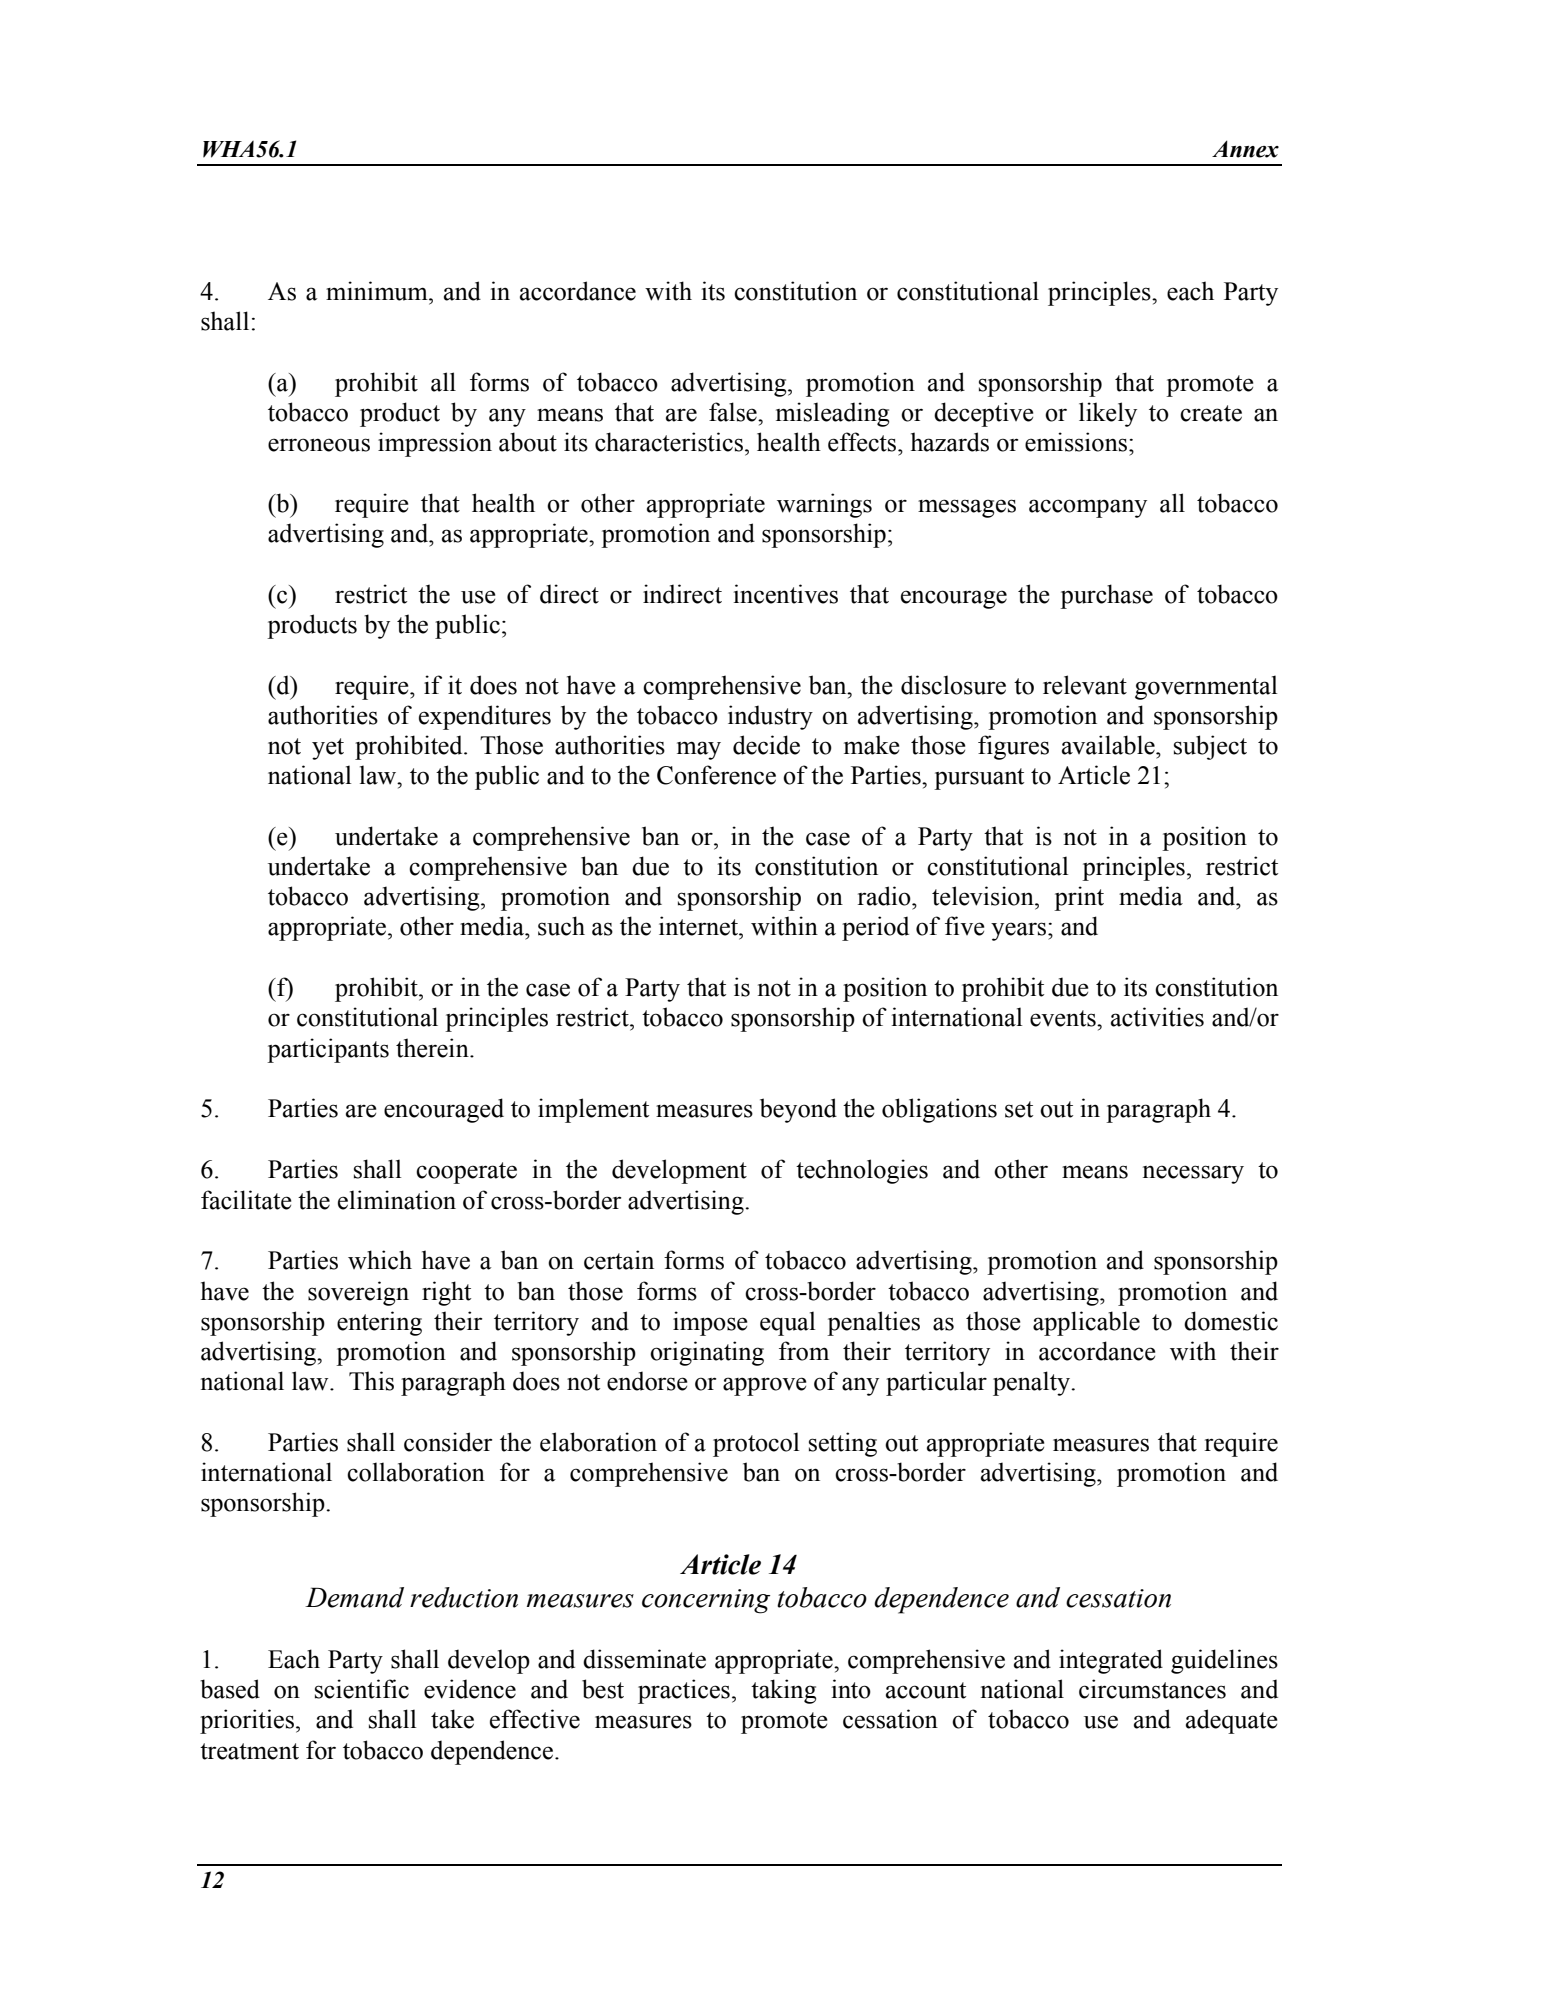 The height and width of the image is (2001, 1546). What do you see at coordinates (397, 1200) in the image?
I see `elimination` at bounding box center [397, 1200].
